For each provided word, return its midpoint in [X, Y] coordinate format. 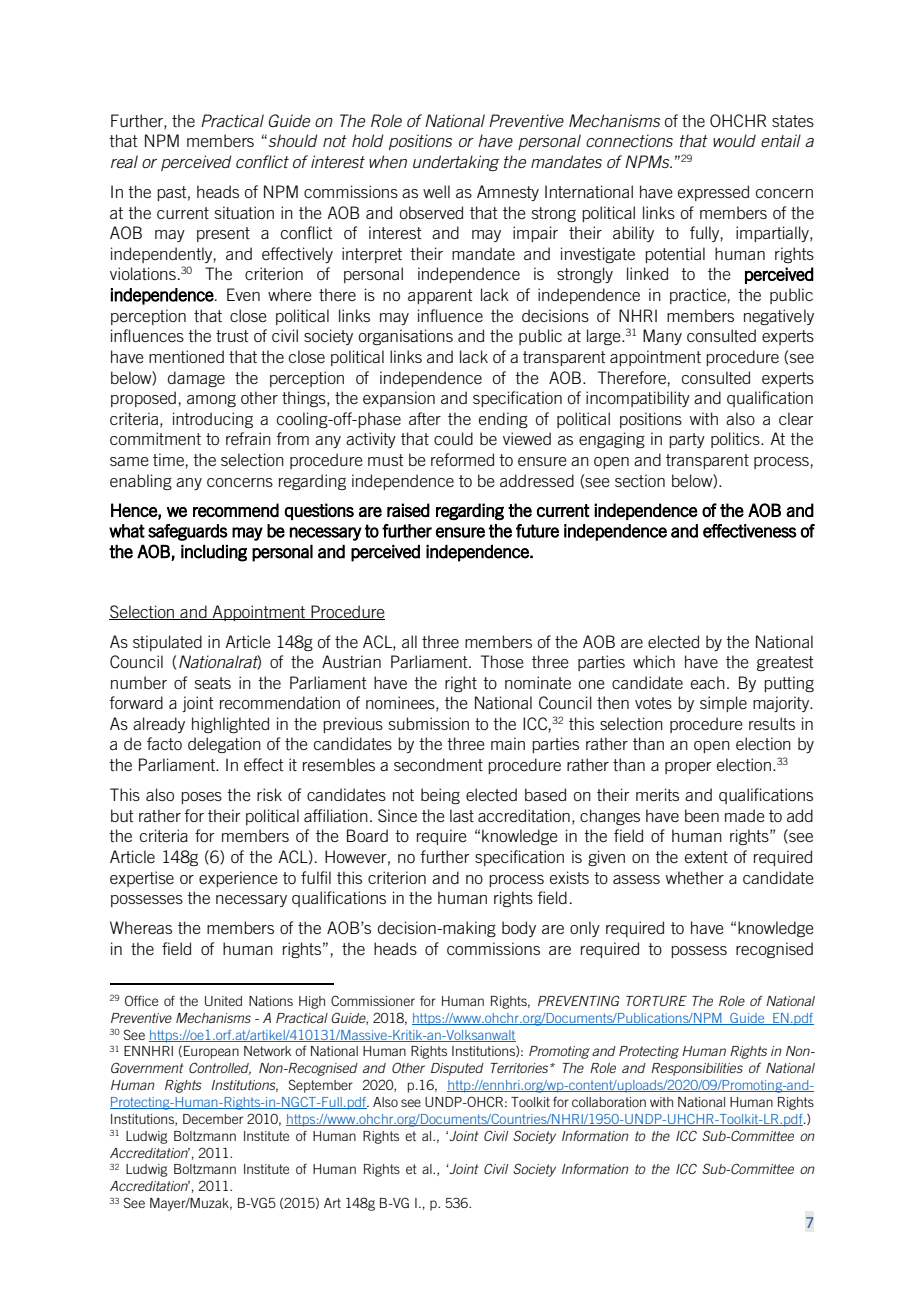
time [168, 459]
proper [688, 768]
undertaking [456, 163]
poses [201, 798]
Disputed [457, 1069]
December [213, 1119]
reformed [462, 459]
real [124, 161]
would [734, 140]
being [440, 796]
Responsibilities [697, 1069]
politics [736, 440]
